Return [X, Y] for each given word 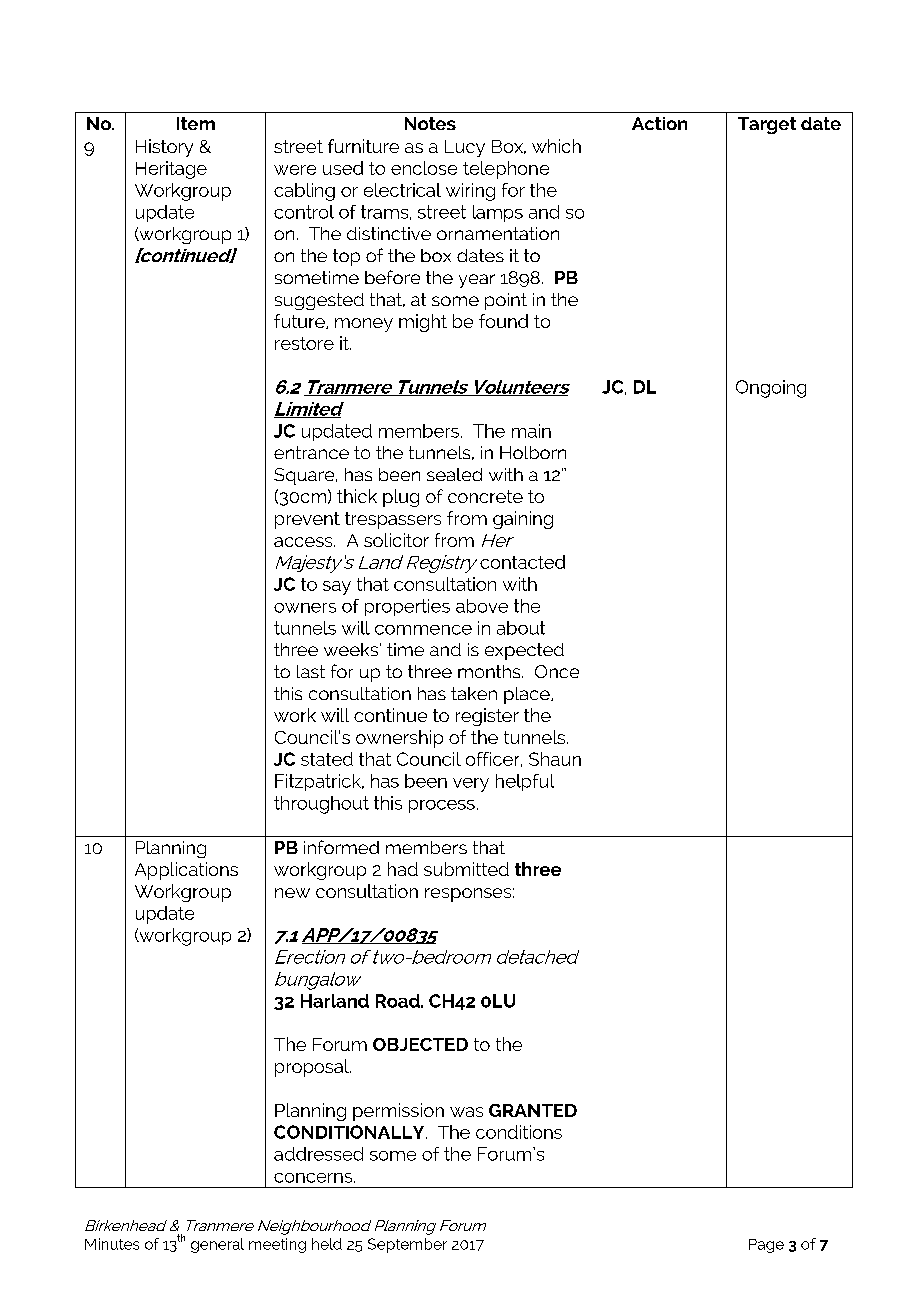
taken [474, 693]
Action [659, 123]
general [217, 1245]
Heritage [171, 170]
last [311, 671]
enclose [424, 168]
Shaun [555, 759]
